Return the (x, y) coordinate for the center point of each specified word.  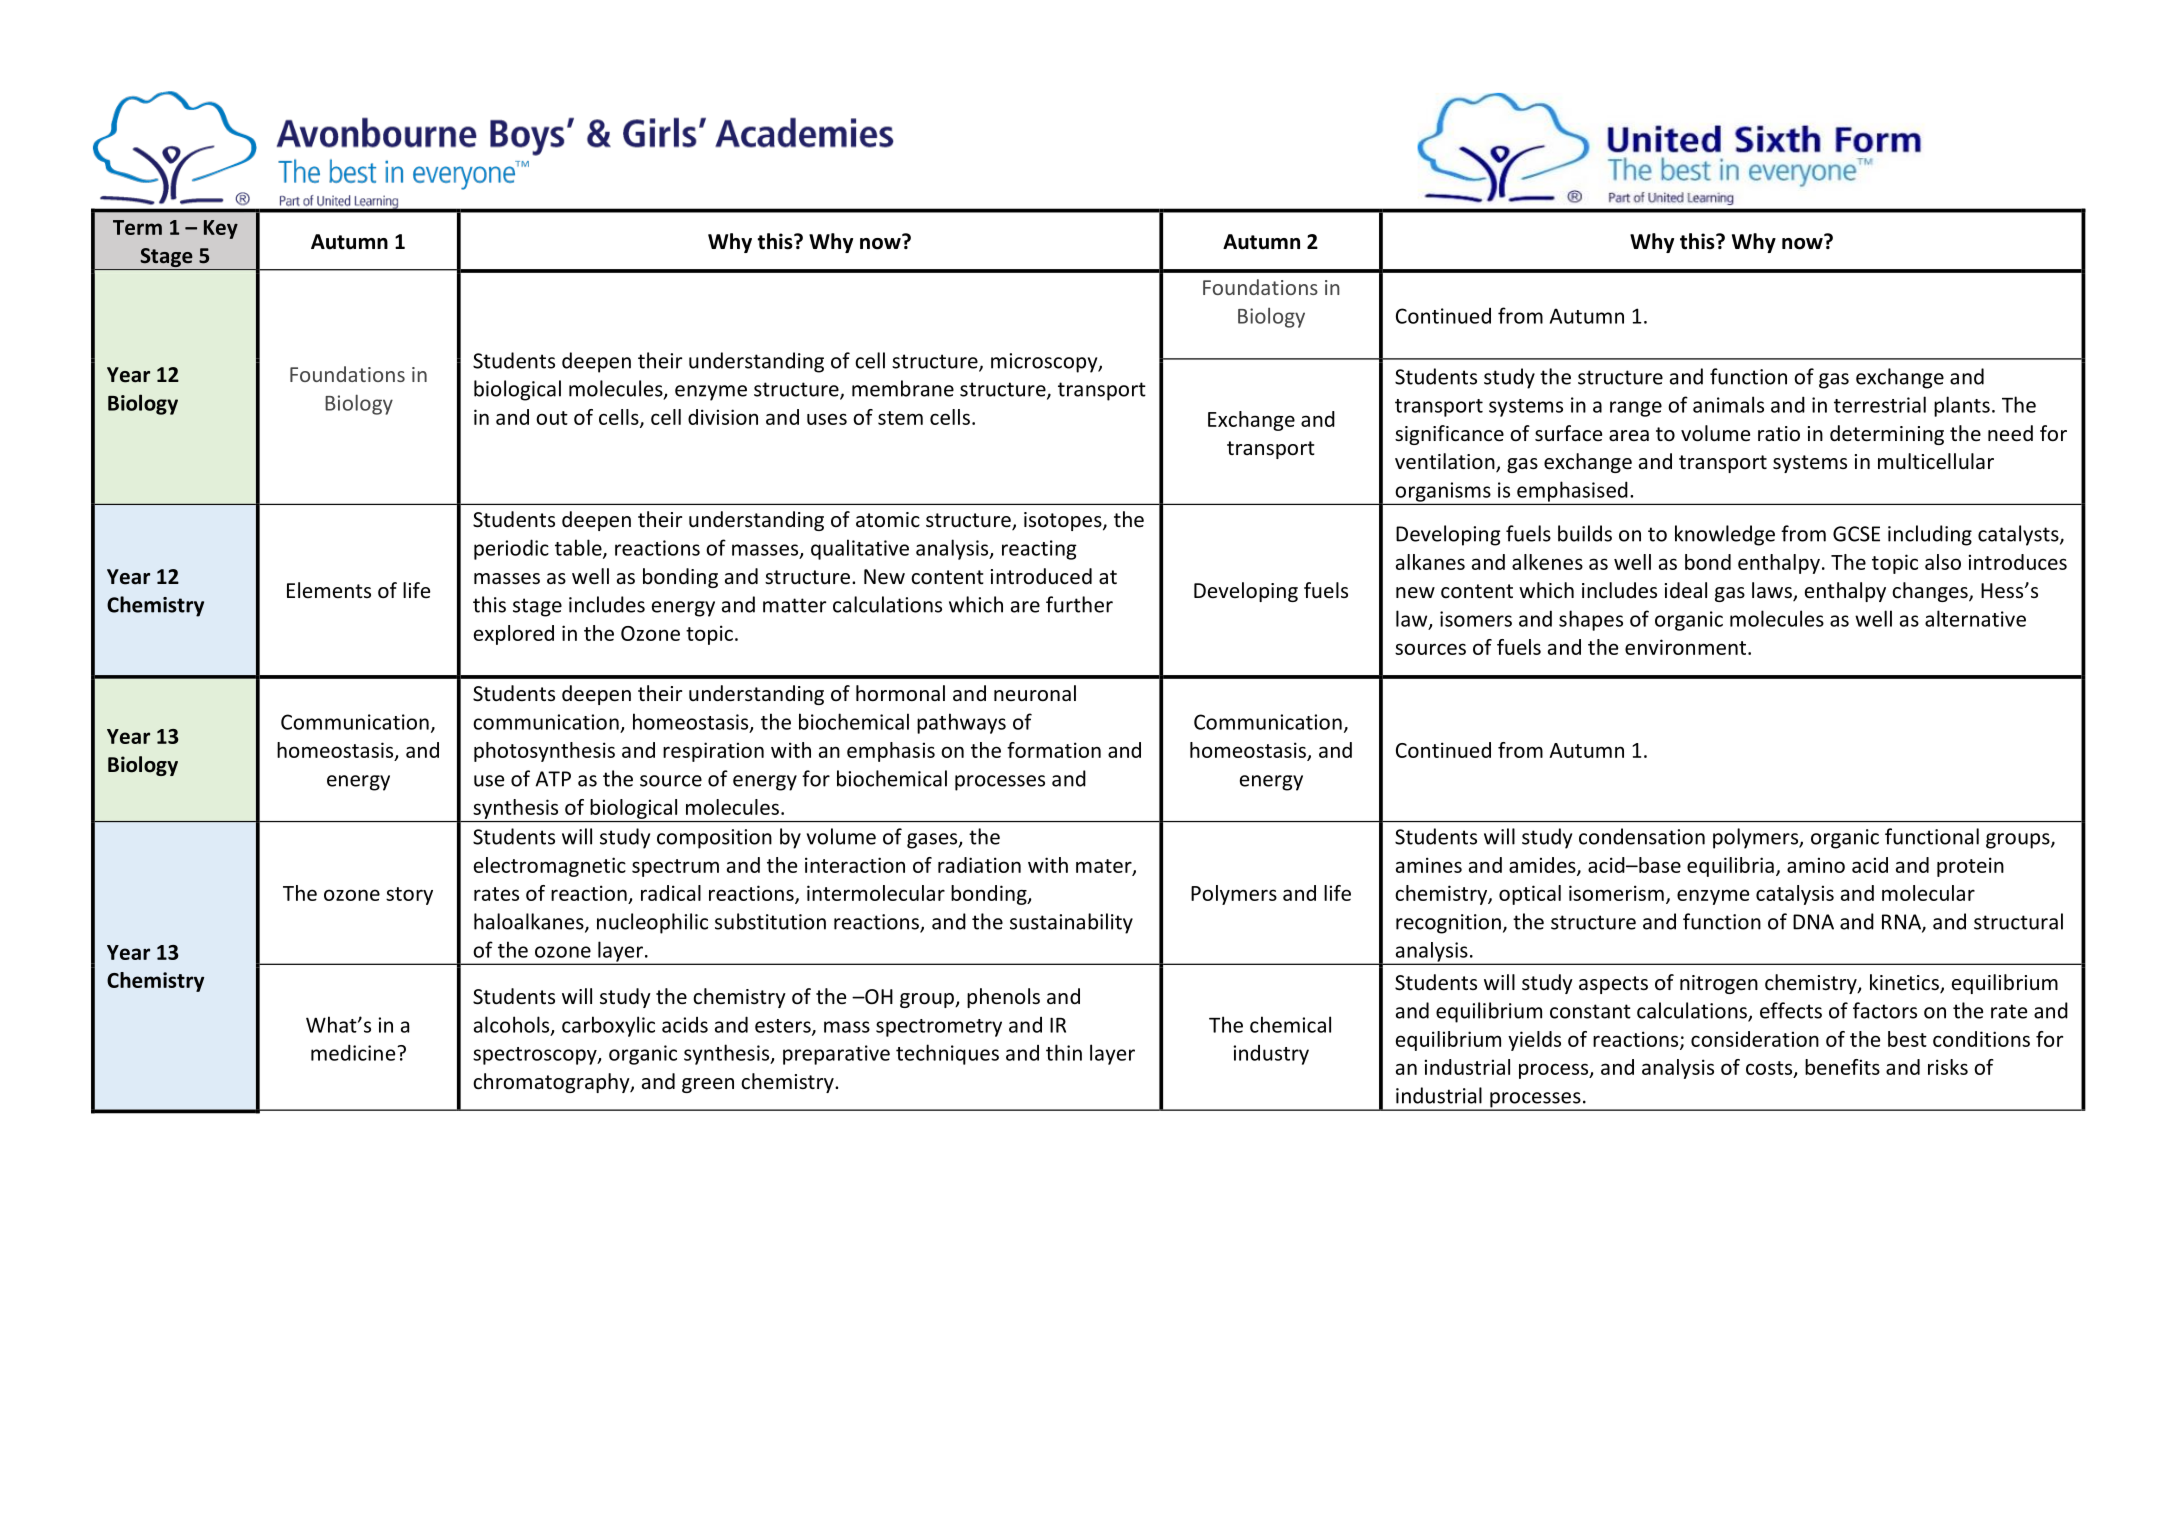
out (552, 418)
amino (1816, 865)
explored (514, 635)
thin (1064, 1052)
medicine (354, 1052)
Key (221, 229)
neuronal (1035, 693)
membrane (903, 388)
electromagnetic (550, 867)
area (1629, 435)
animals (1728, 404)
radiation (979, 865)
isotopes (1064, 521)
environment (1687, 647)
